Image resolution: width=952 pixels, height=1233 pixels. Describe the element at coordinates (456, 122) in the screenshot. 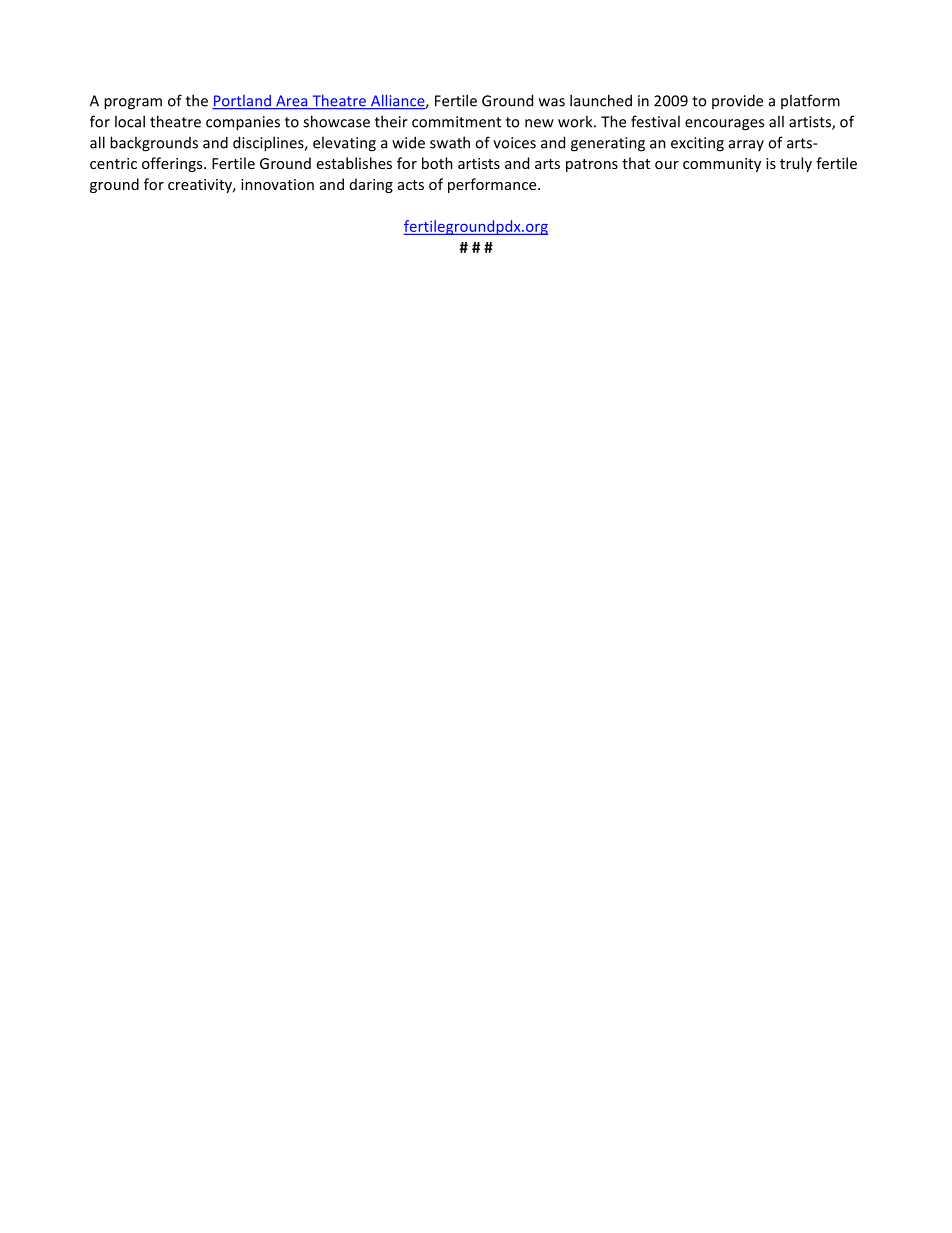

I see `commitment` at that location.
